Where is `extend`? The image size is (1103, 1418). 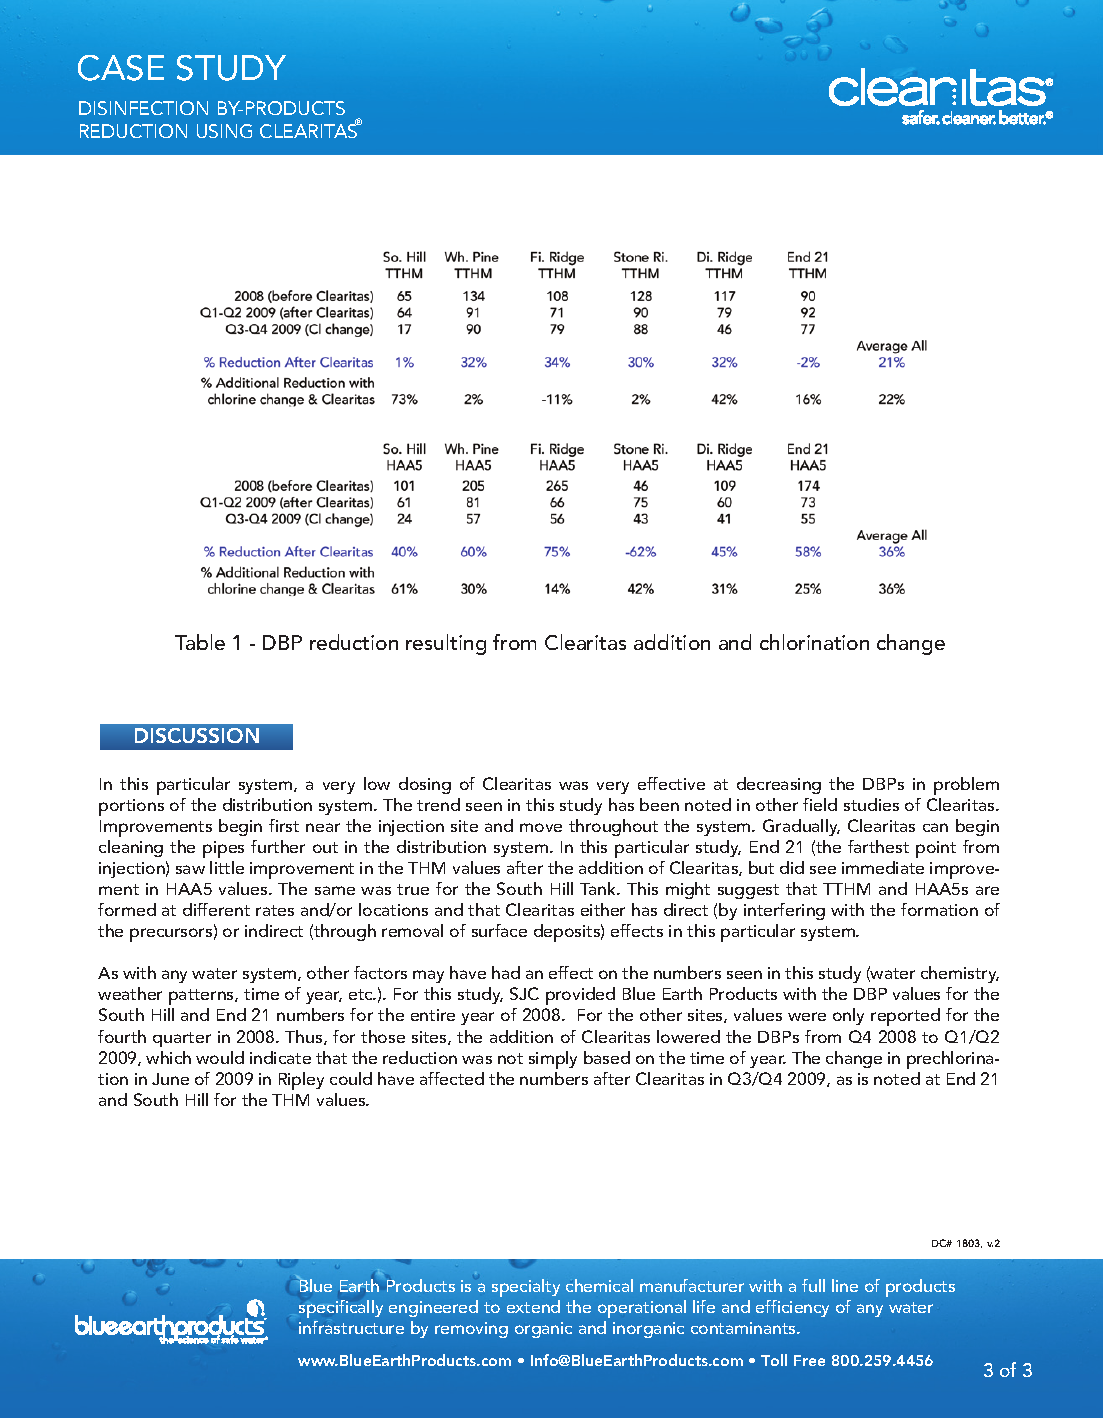 extend is located at coordinates (533, 1306).
